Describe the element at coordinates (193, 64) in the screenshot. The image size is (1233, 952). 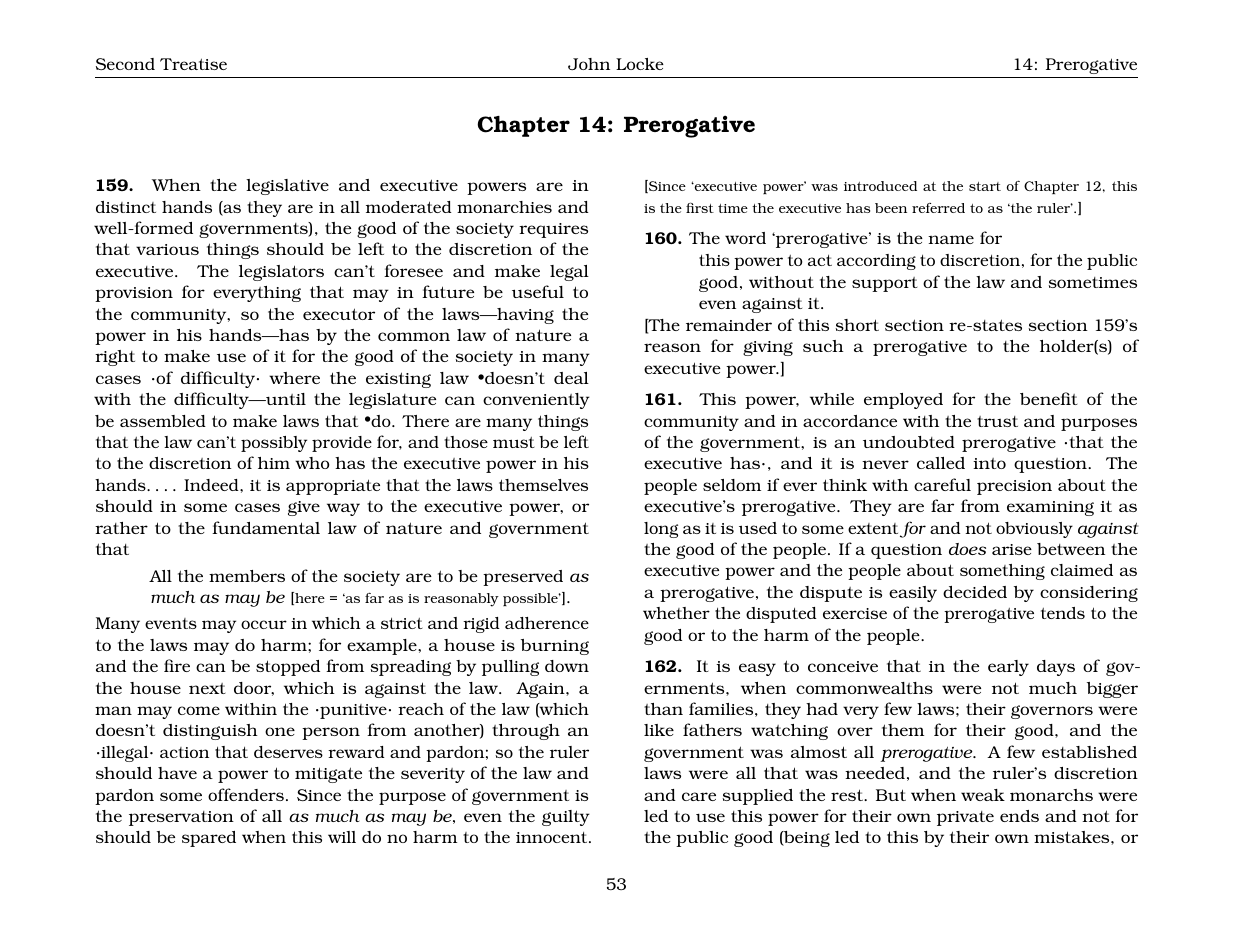
I see `Treatise` at that location.
